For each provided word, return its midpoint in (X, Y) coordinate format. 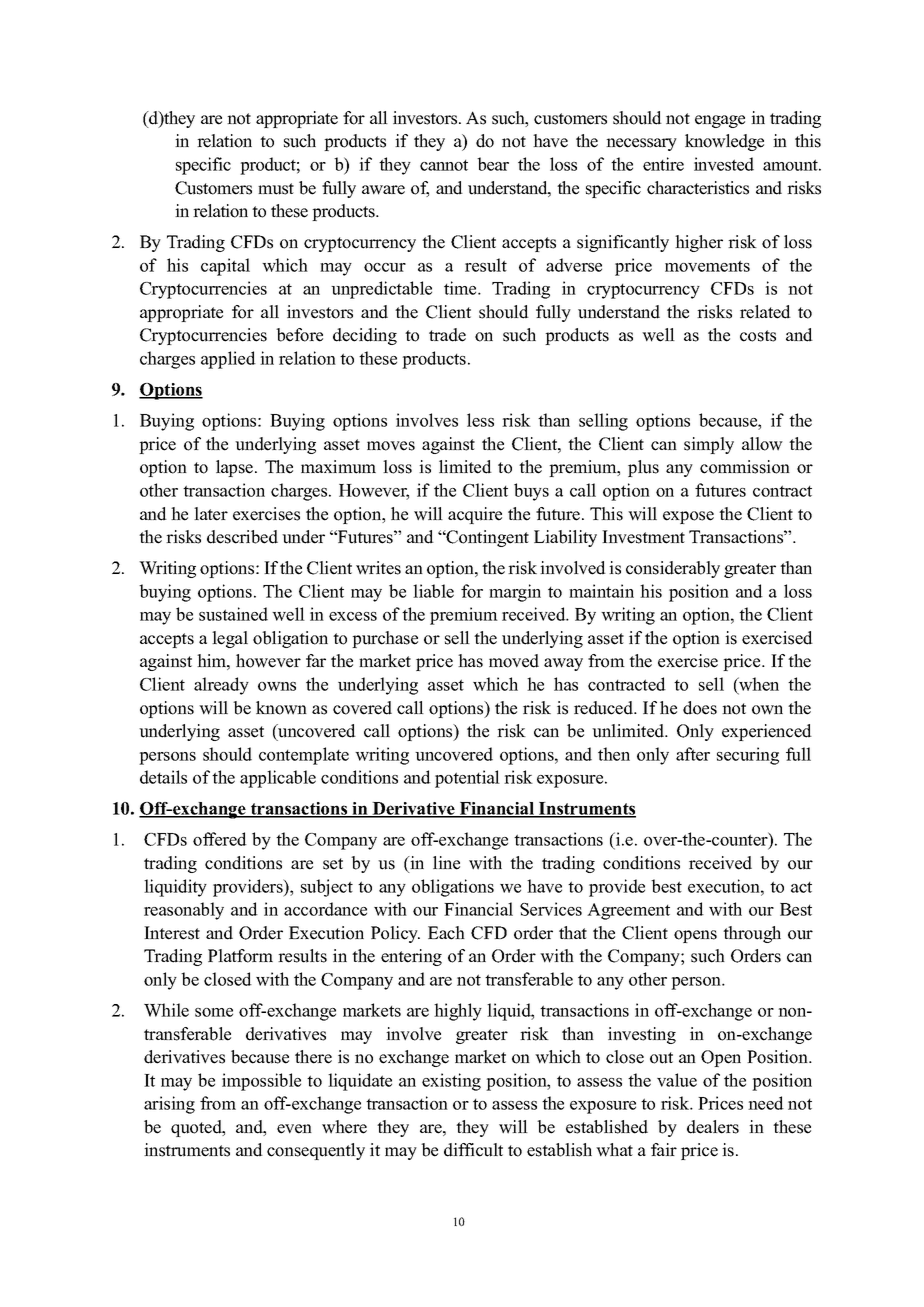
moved (514, 661)
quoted (197, 1128)
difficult (473, 1150)
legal (230, 639)
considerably (673, 569)
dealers (713, 1127)
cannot (444, 165)
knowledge (724, 142)
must (276, 189)
